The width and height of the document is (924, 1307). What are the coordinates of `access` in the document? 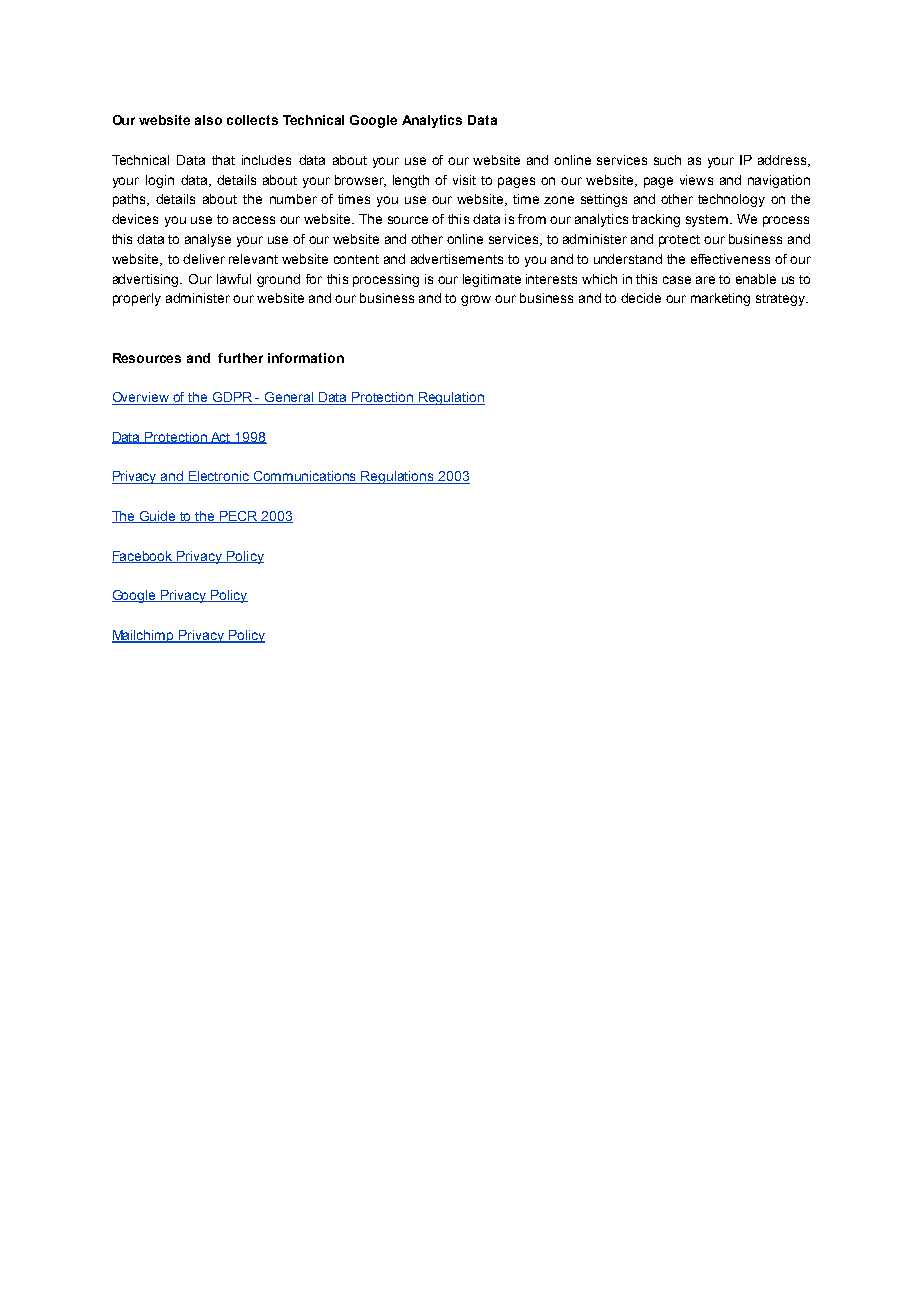 It's located at (254, 220).
